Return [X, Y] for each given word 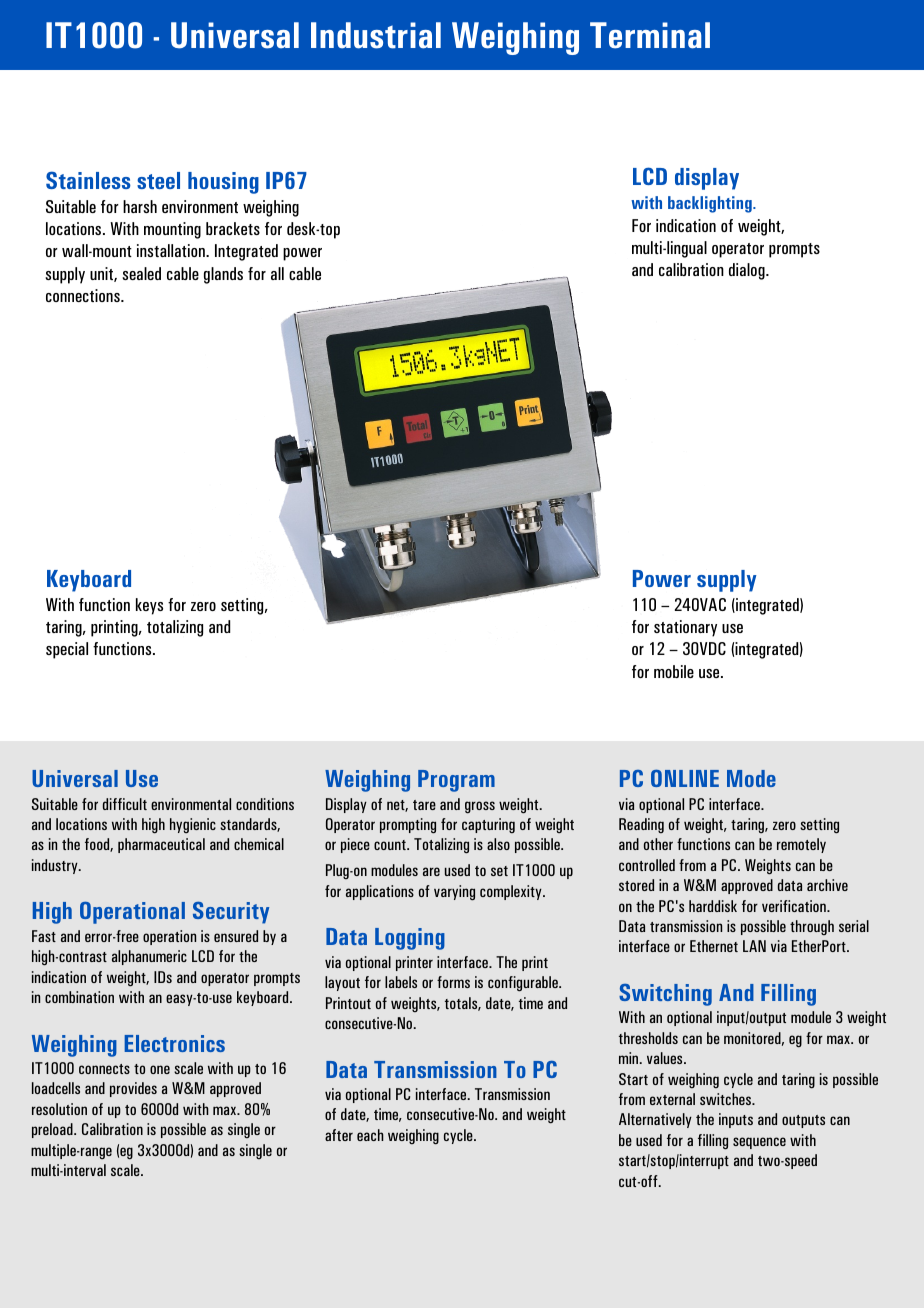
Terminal [650, 35]
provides [133, 1089]
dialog [748, 271]
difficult [125, 804]
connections [84, 295]
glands [223, 275]
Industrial [376, 35]
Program [456, 781]
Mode [751, 778]
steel [158, 180]
